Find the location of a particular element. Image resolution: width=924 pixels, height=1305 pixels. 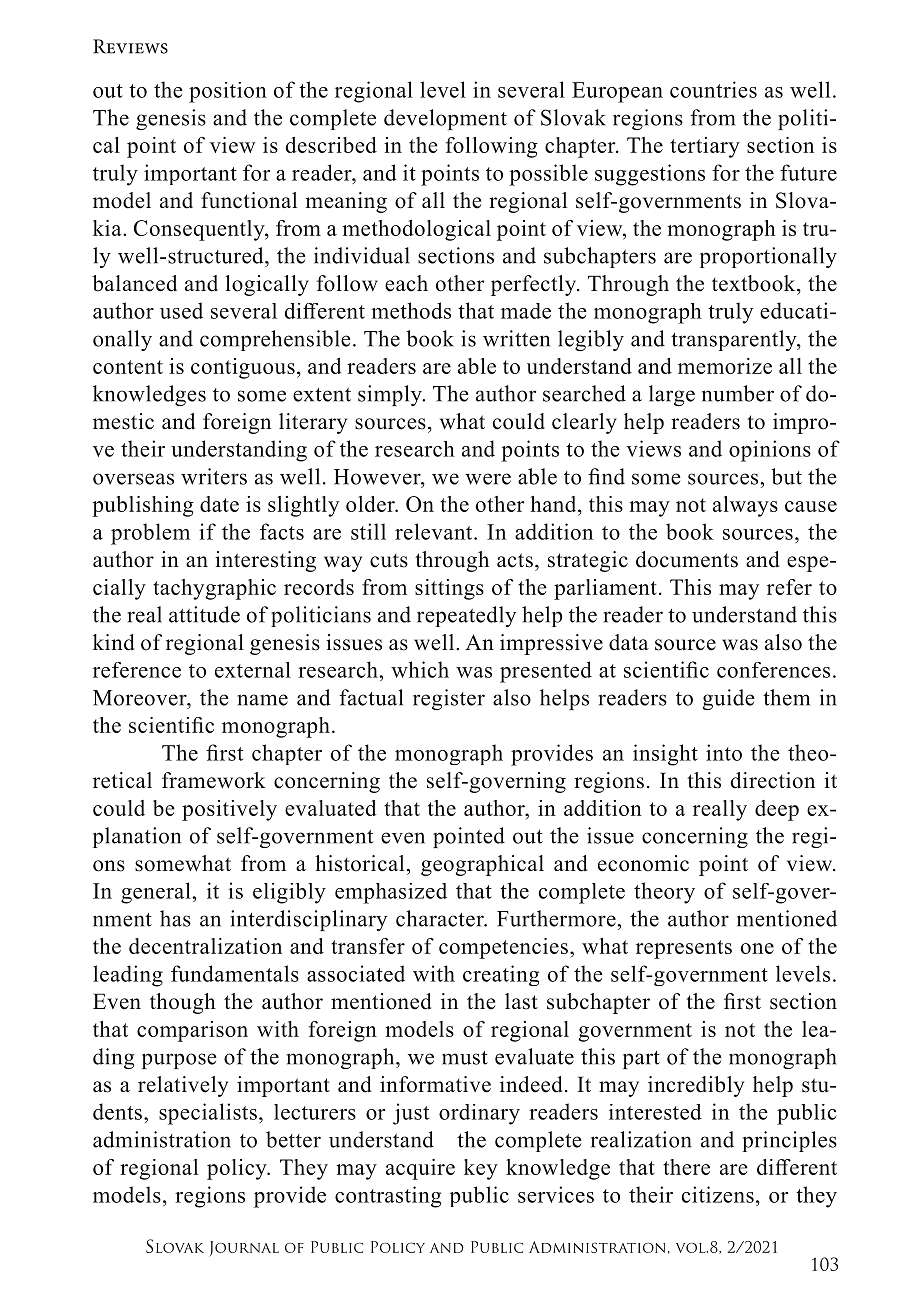

external is located at coordinates (253, 670).
